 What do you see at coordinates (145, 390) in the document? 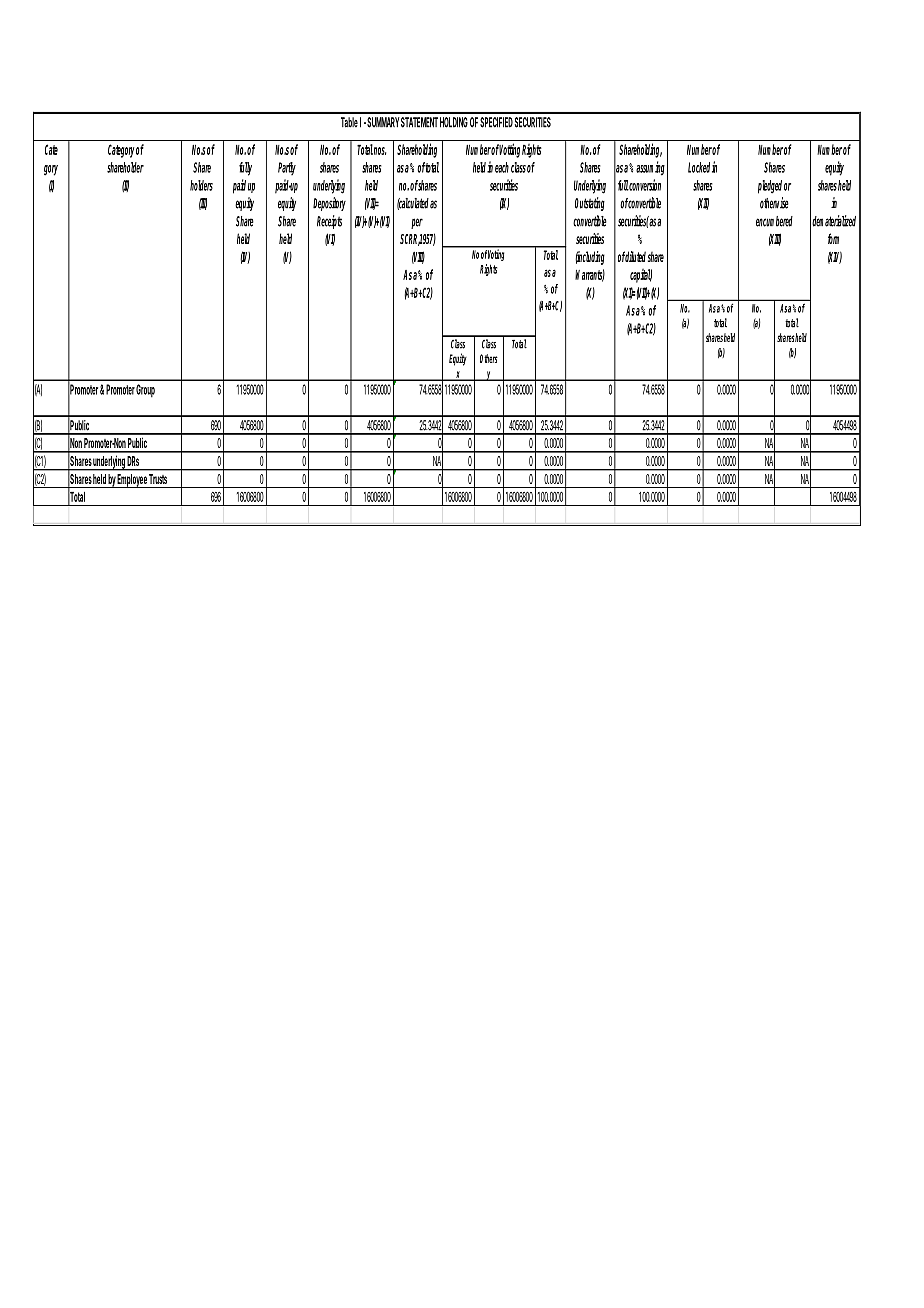
I see `Group` at bounding box center [145, 390].
